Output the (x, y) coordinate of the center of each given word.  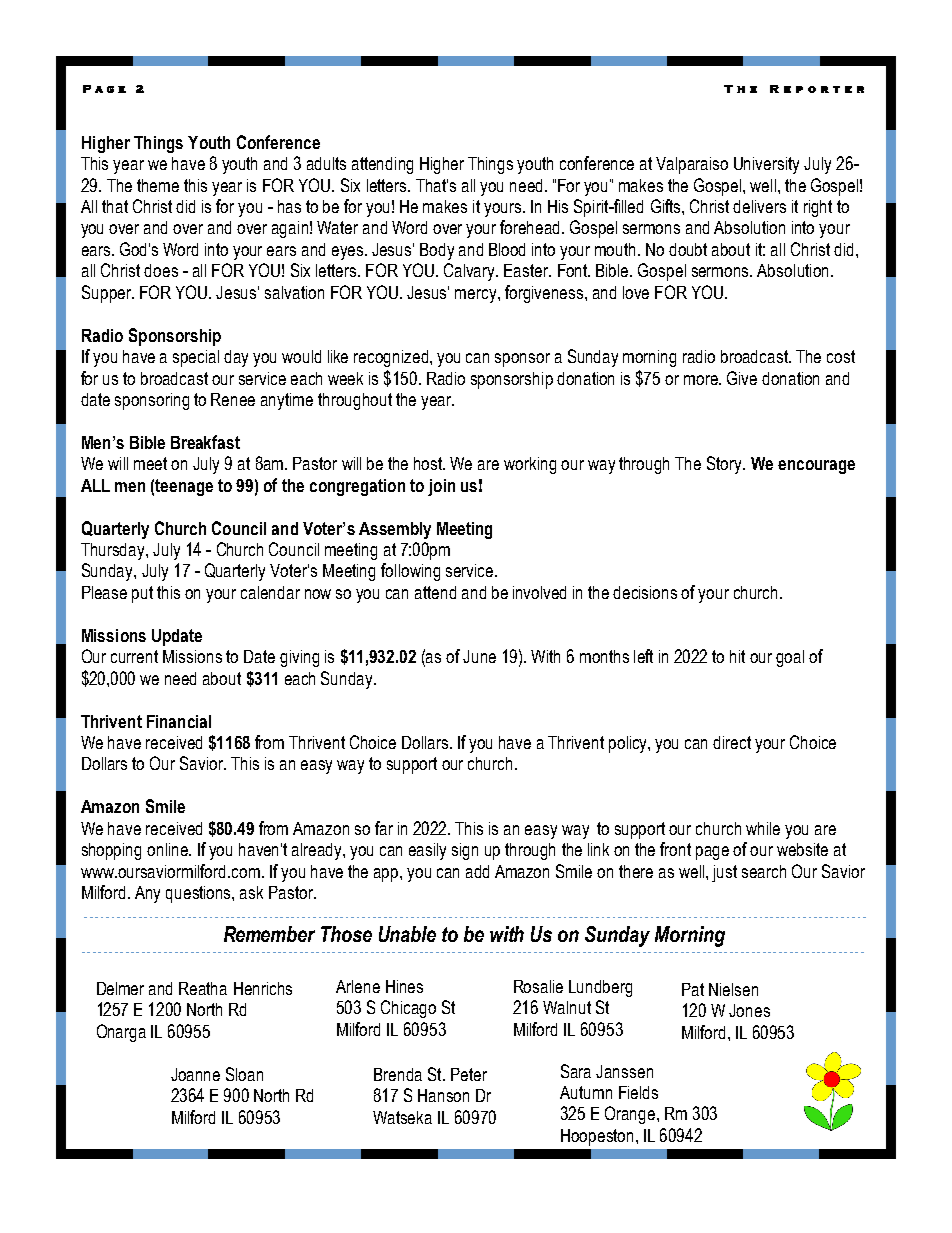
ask (251, 892)
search (764, 871)
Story (725, 465)
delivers (759, 206)
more (702, 380)
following (410, 572)
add (477, 871)
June (479, 656)
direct (732, 742)
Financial (179, 721)
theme (158, 185)
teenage (184, 487)
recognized (391, 358)
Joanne (195, 1074)
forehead (531, 227)
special (196, 358)
